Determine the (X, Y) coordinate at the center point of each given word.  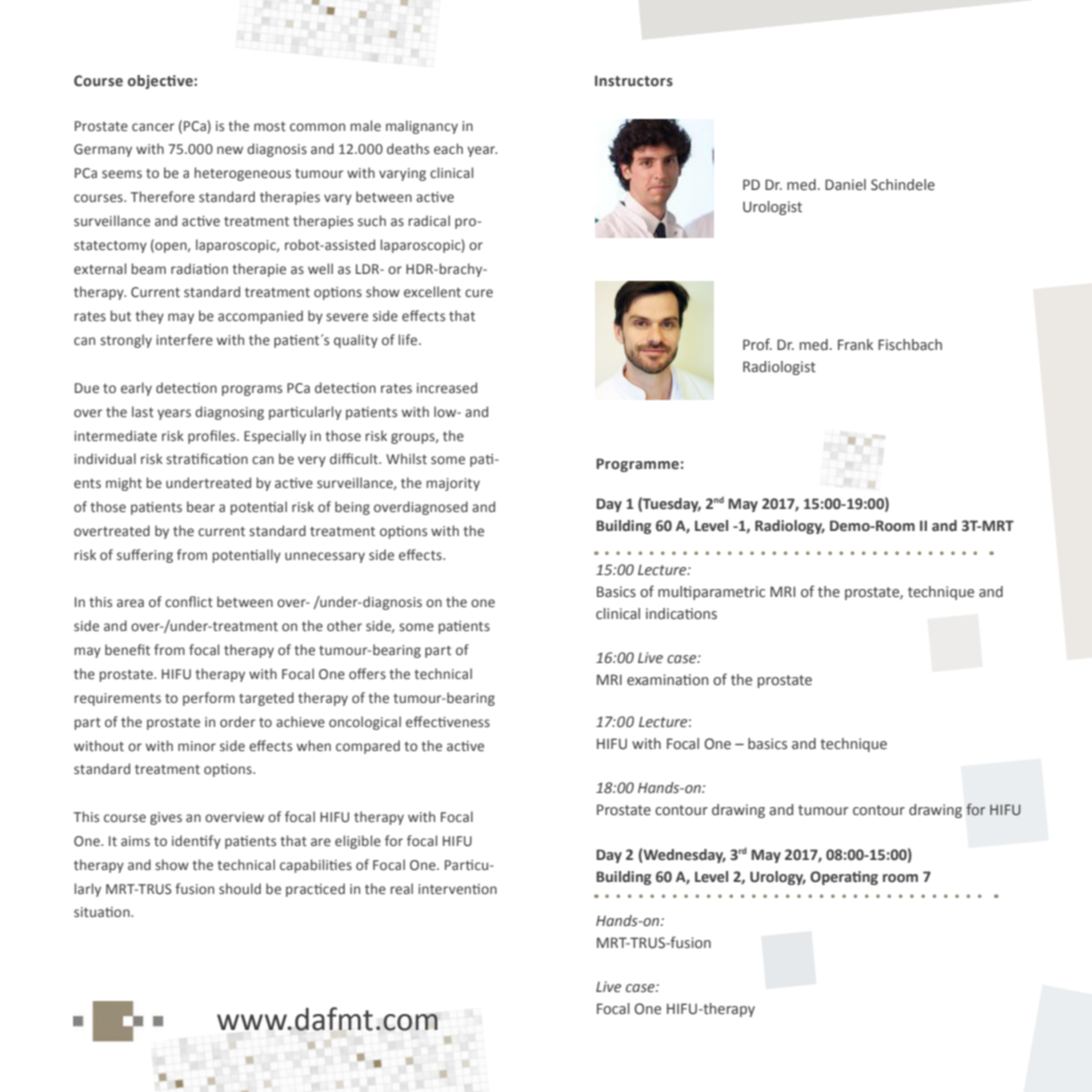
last (143, 411)
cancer (153, 127)
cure (479, 293)
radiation (199, 268)
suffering (145, 556)
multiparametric (711, 593)
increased (447, 388)
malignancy (422, 127)
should (240, 888)
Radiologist (779, 368)
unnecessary (325, 557)
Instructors (634, 81)
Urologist (772, 208)
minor (197, 746)
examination (668, 680)
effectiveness (448, 722)
